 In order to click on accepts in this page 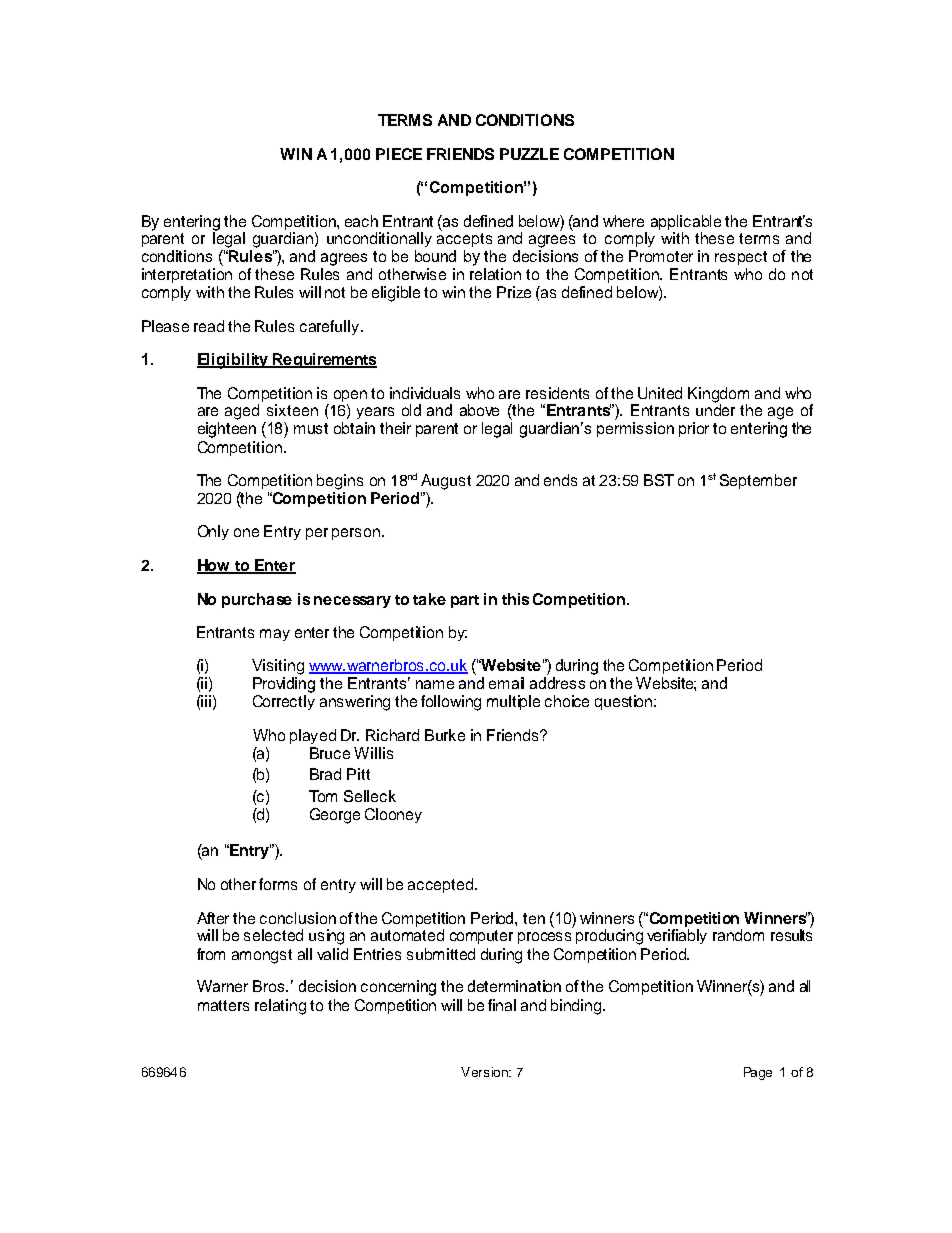, I will do `click(464, 240)`.
